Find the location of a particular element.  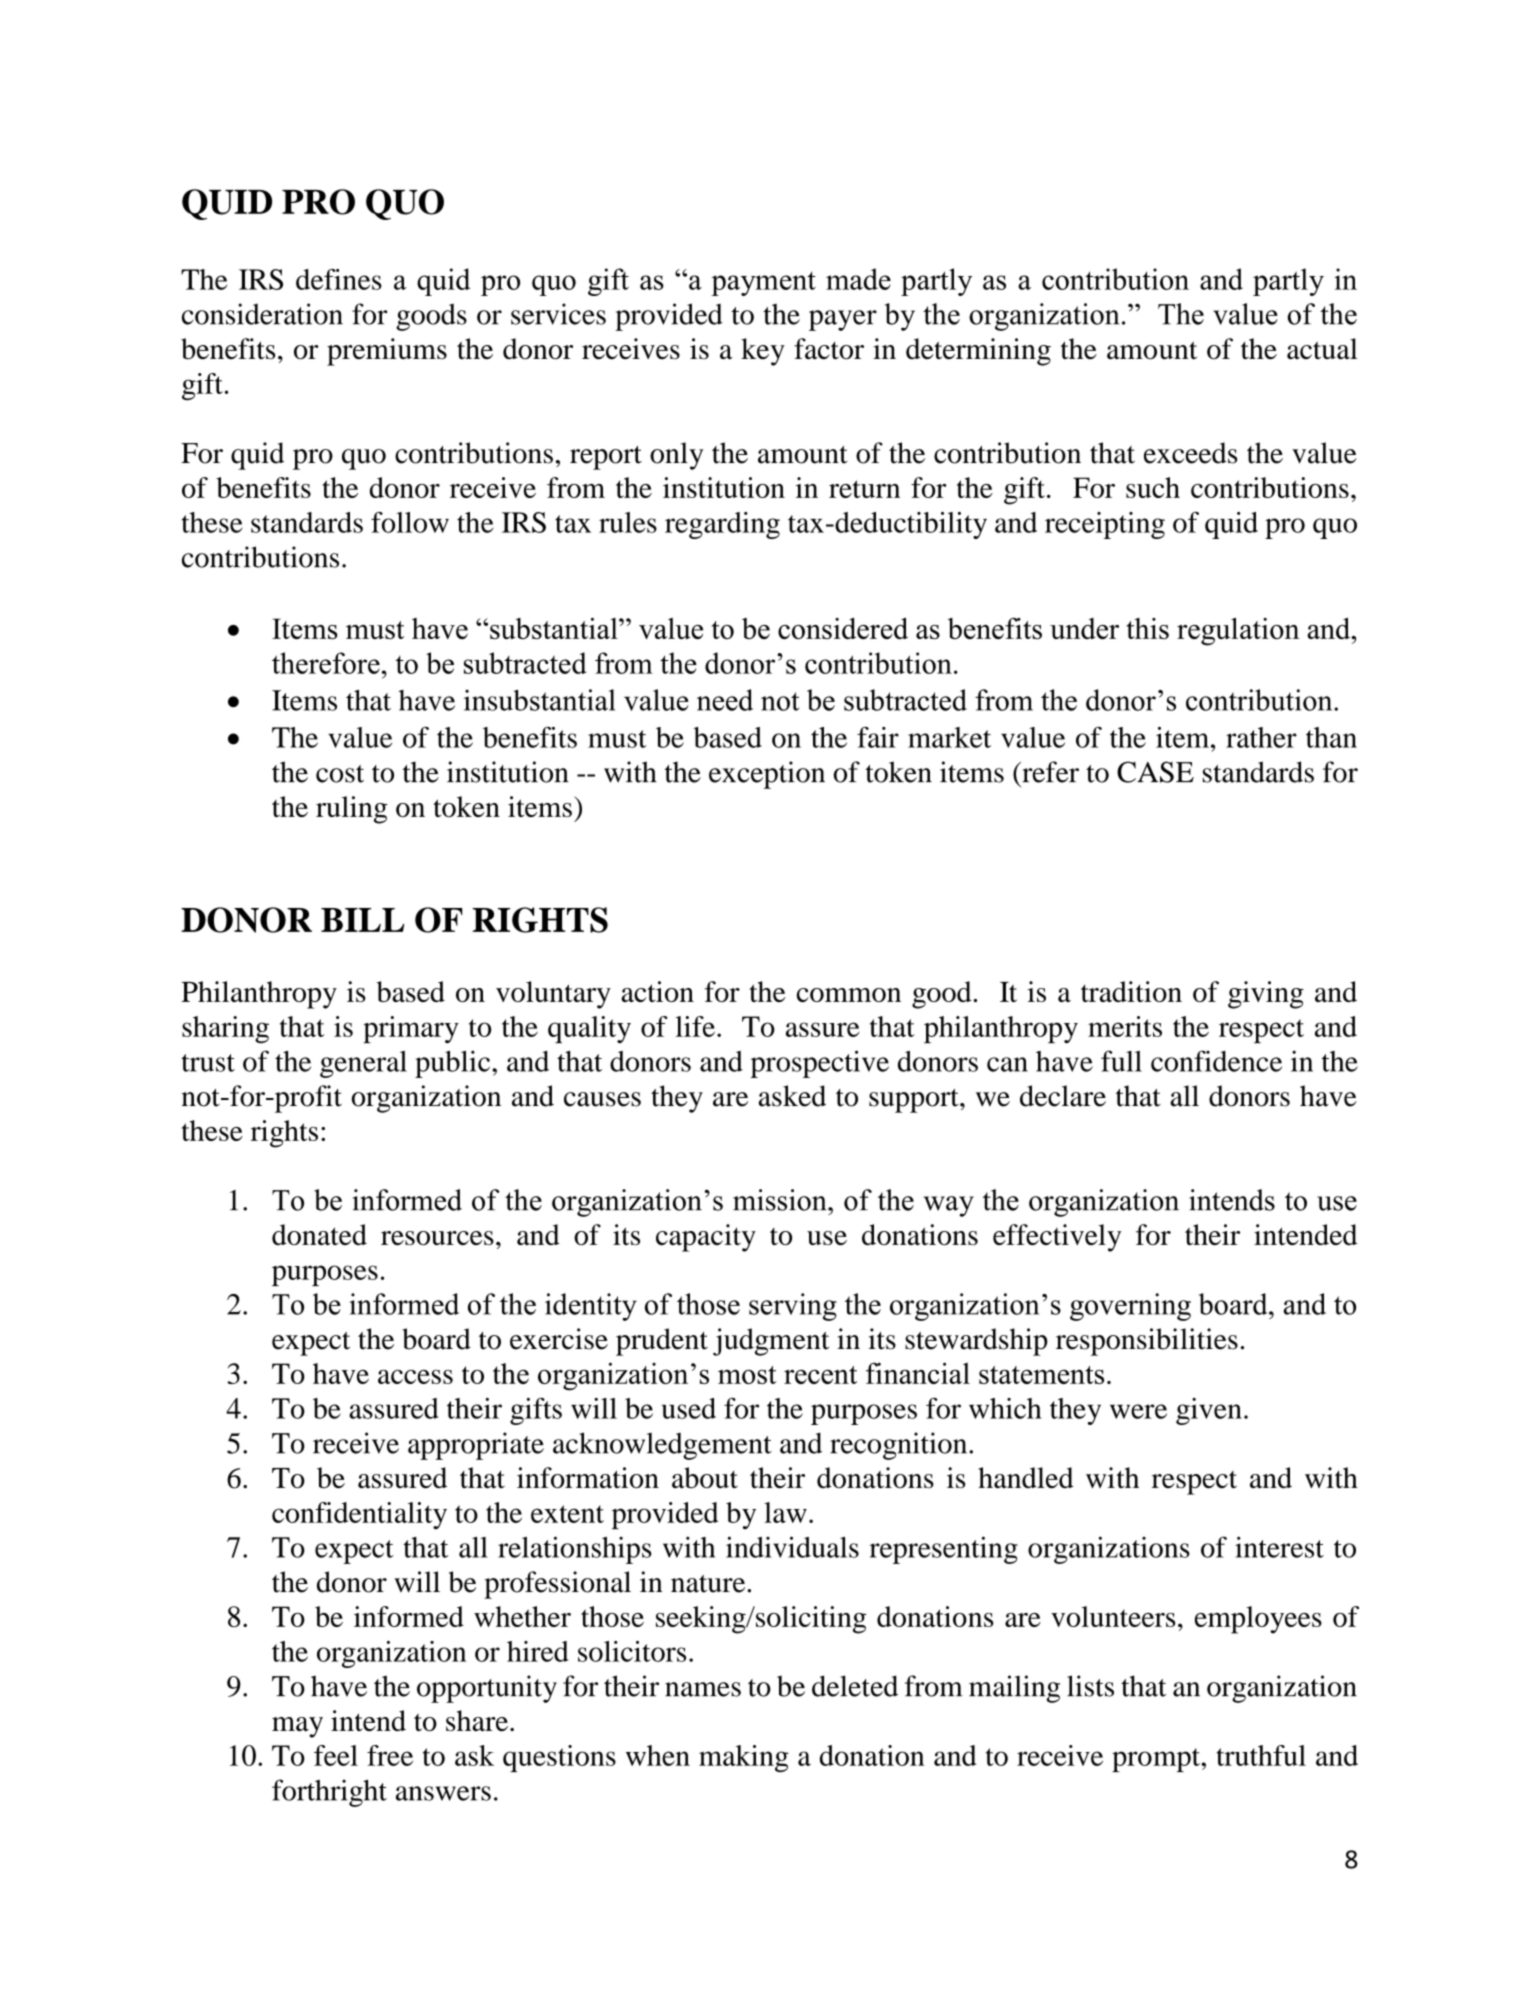

CASE is located at coordinates (1155, 772).
